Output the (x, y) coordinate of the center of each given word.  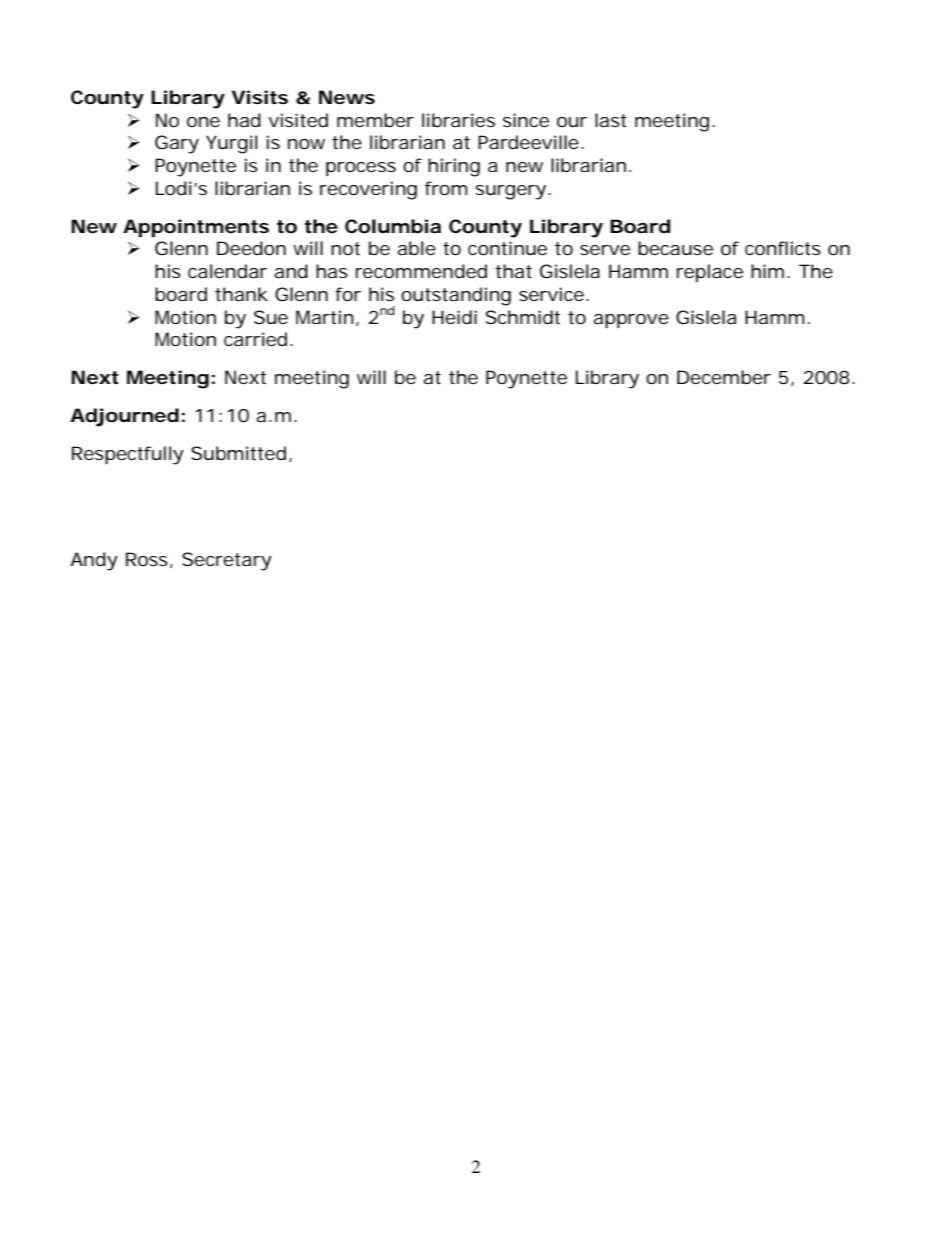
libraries (458, 120)
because (675, 248)
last (611, 120)
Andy (94, 561)
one (203, 122)
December (724, 377)
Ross (147, 559)
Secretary (227, 561)
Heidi (454, 317)
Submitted (238, 453)
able (416, 248)
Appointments (196, 228)
